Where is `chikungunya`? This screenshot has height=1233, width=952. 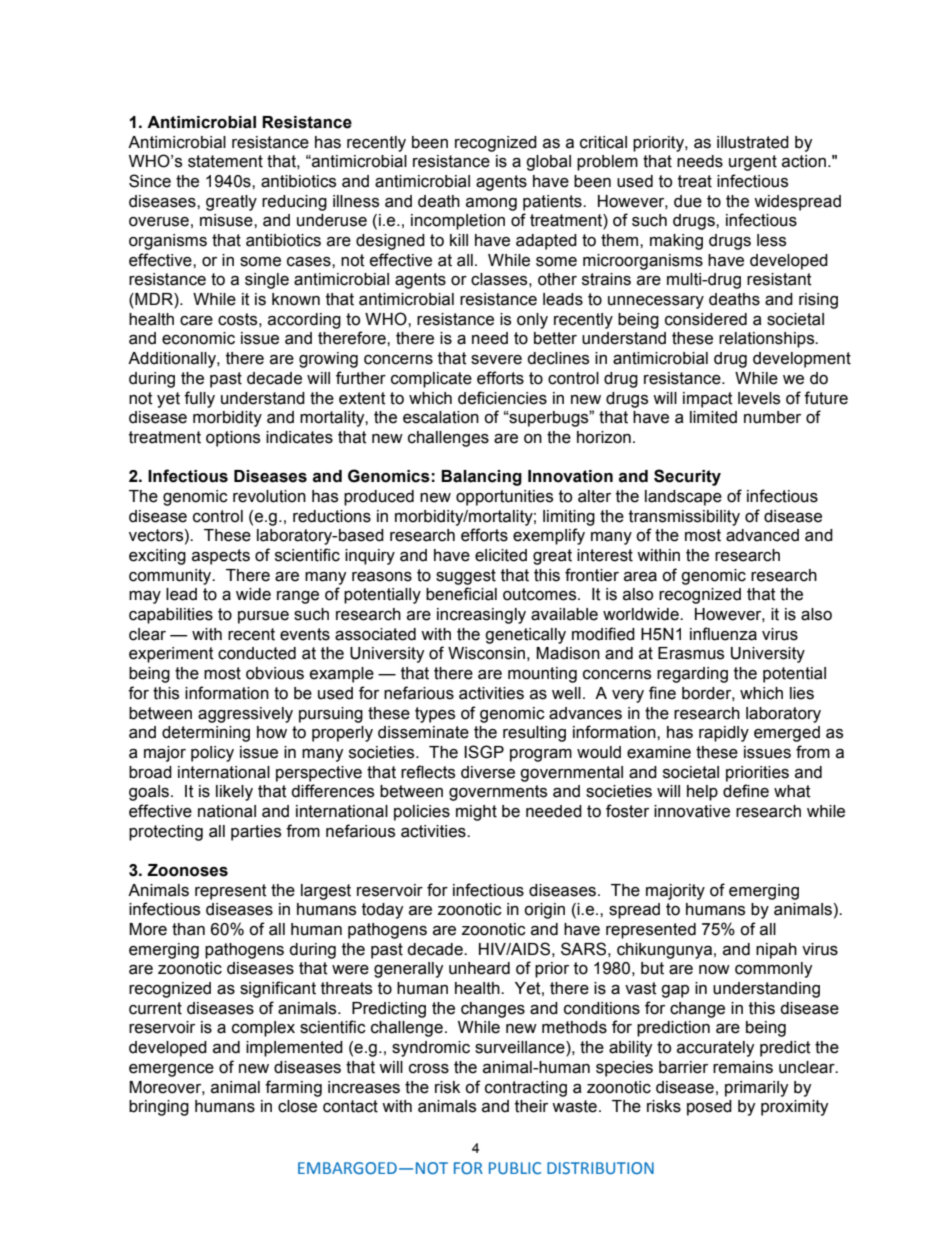 chikungunya is located at coordinates (664, 951).
